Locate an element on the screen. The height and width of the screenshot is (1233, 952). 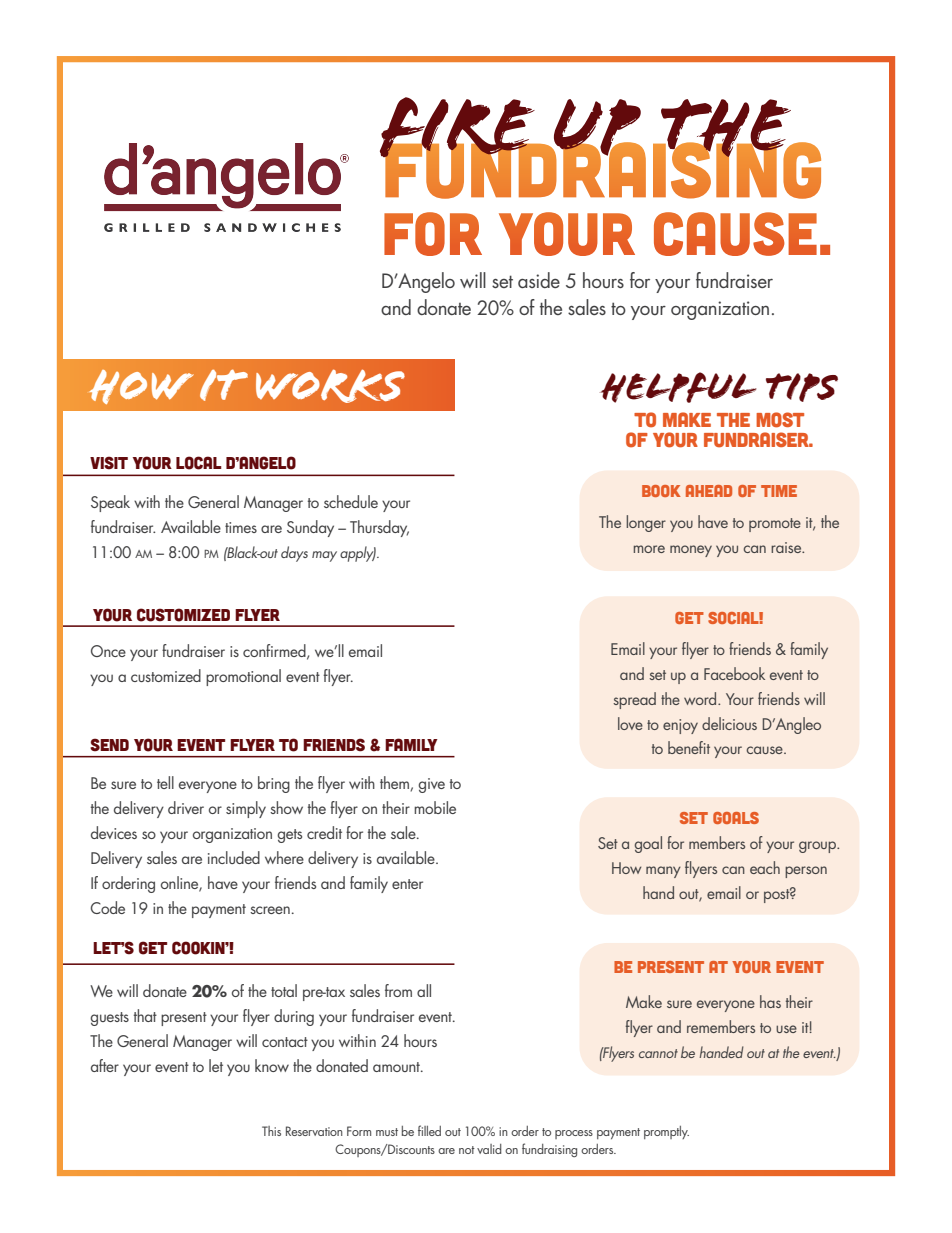
LOCAL is located at coordinates (199, 463).
